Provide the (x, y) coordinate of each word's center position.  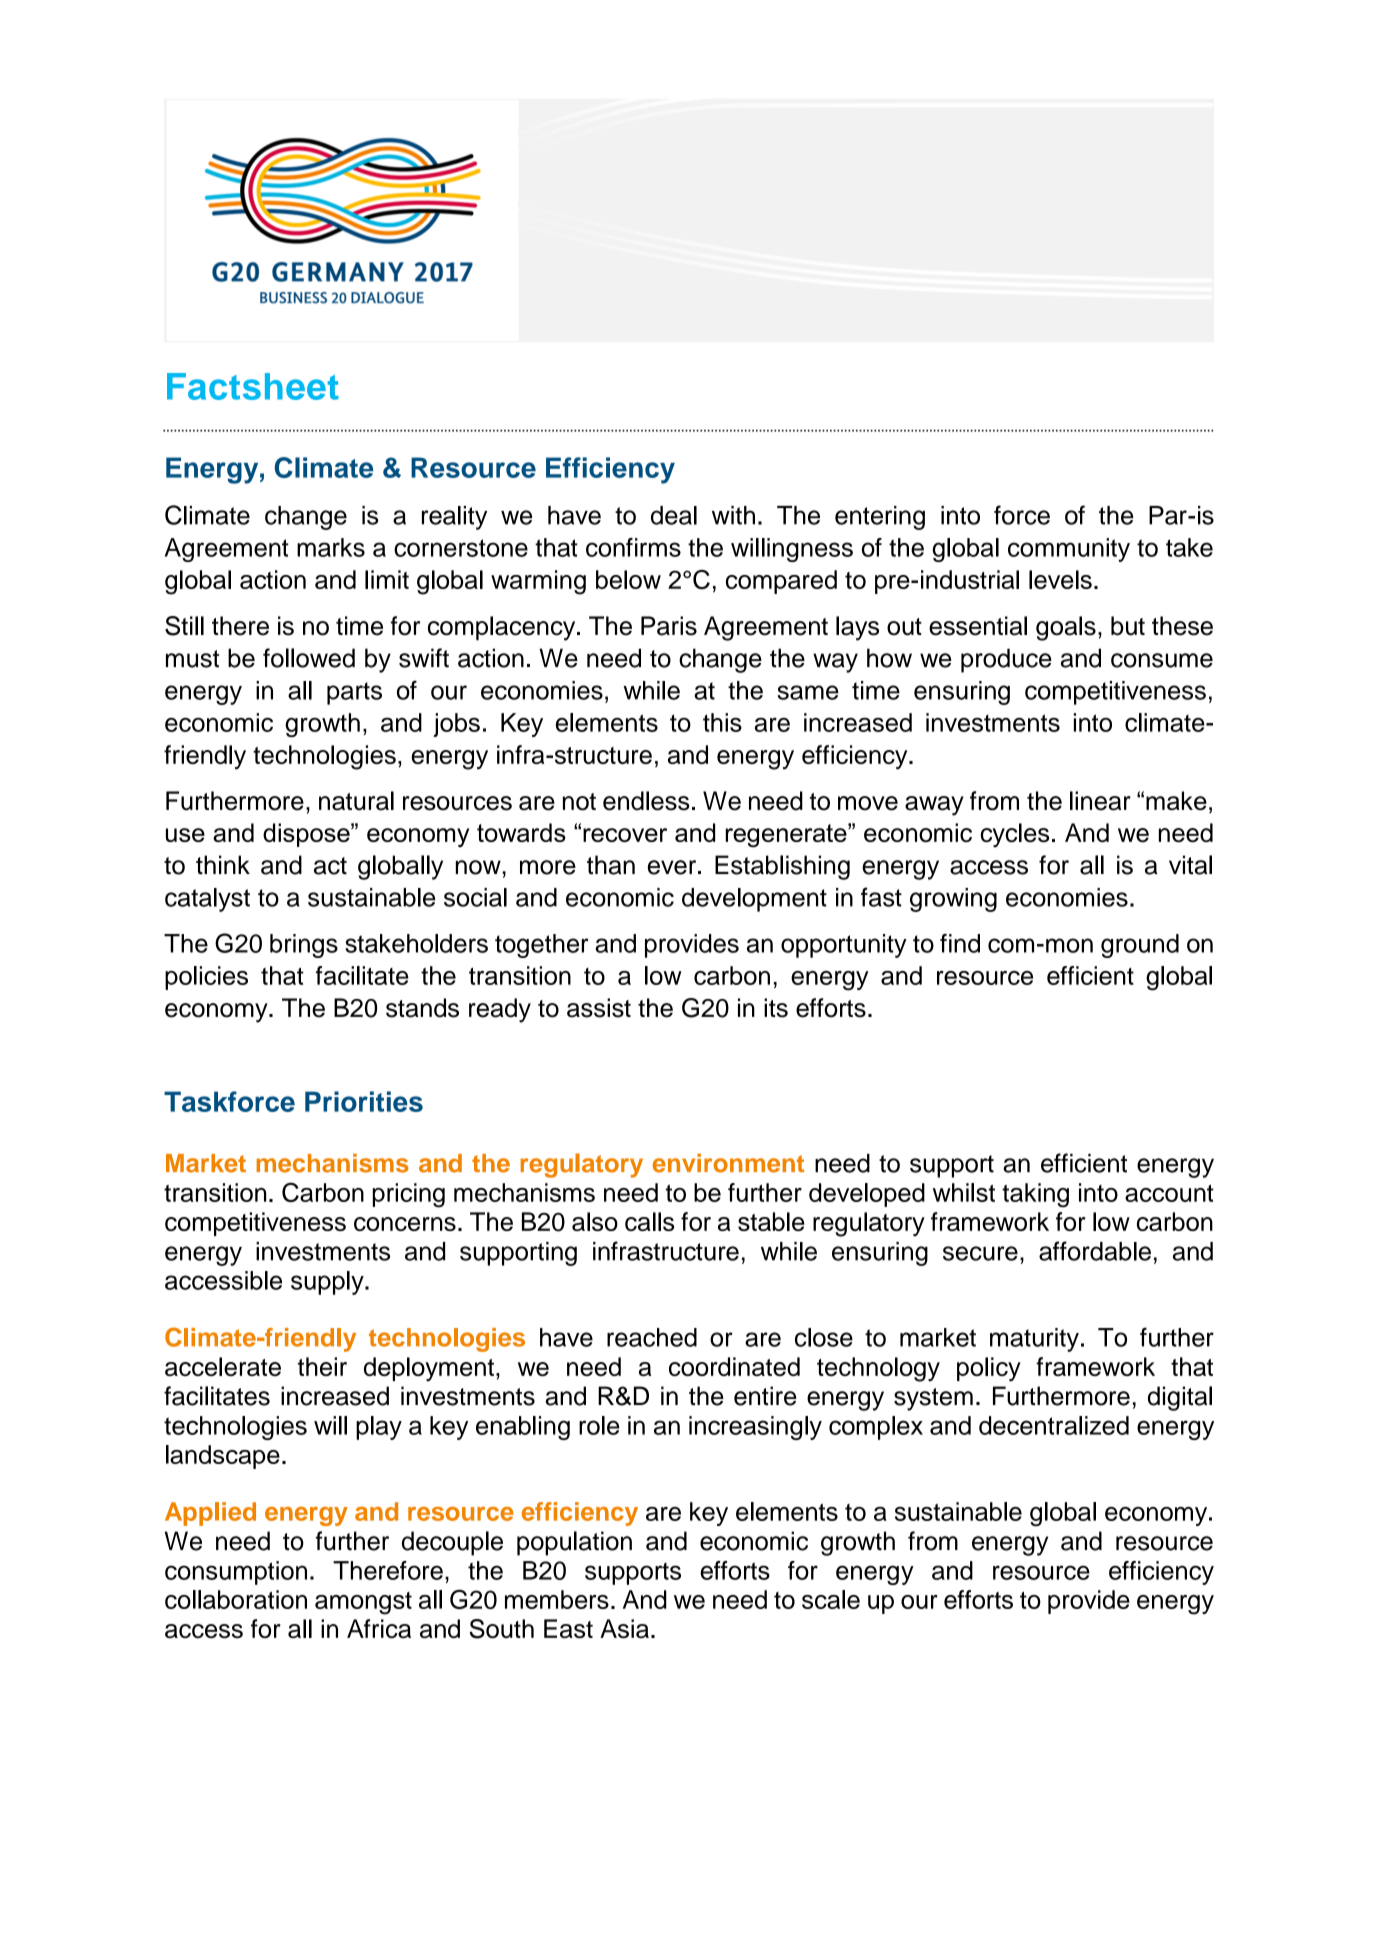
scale (831, 1599)
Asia (624, 1629)
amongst (363, 1603)
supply (328, 1283)
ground (1140, 946)
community (1069, 550)
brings (304, 946)
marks (331, 547)
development (754, 900)
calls (649, 1221)
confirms (633, 547)
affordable (1095, 1251)
